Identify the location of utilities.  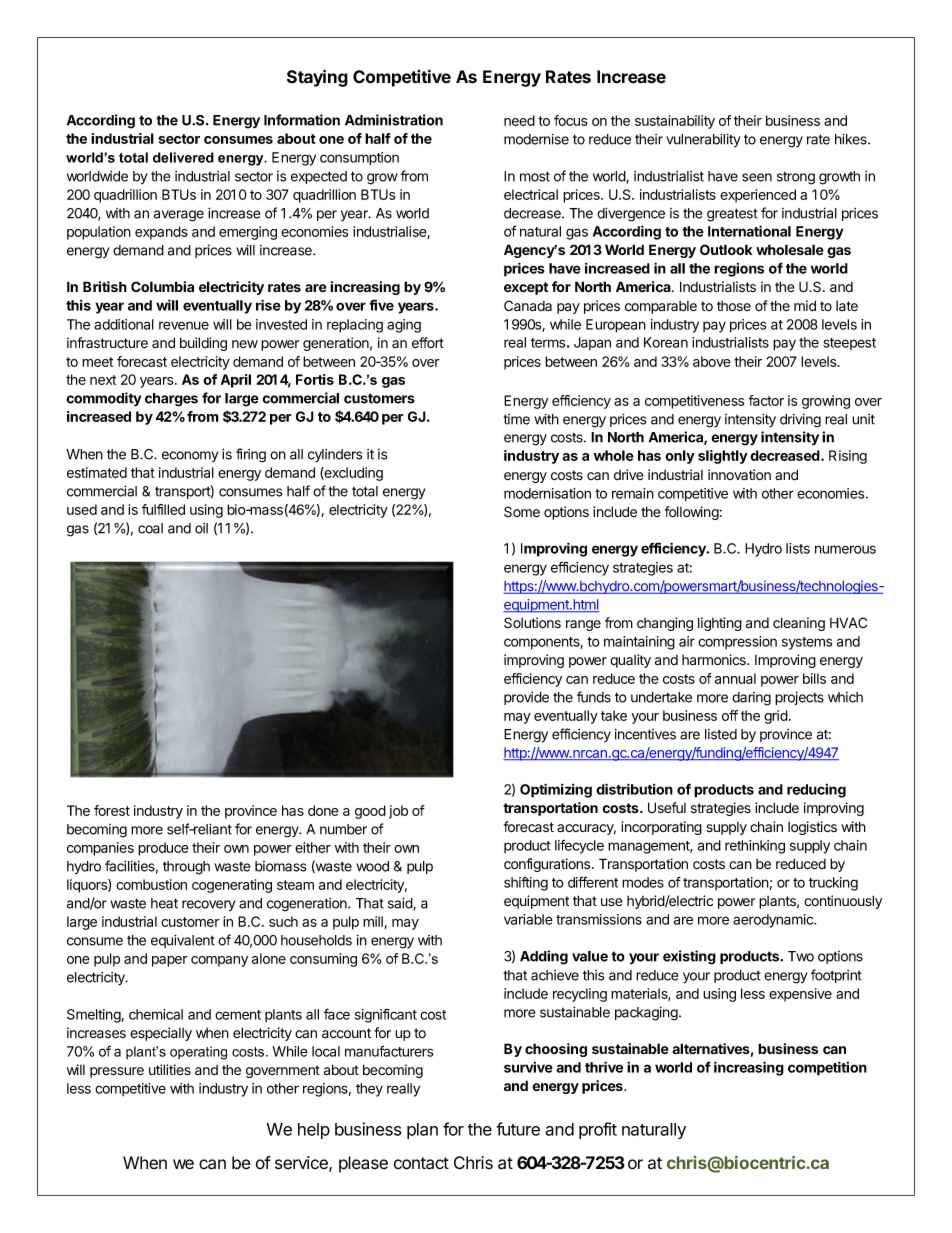
(170, 1070).
